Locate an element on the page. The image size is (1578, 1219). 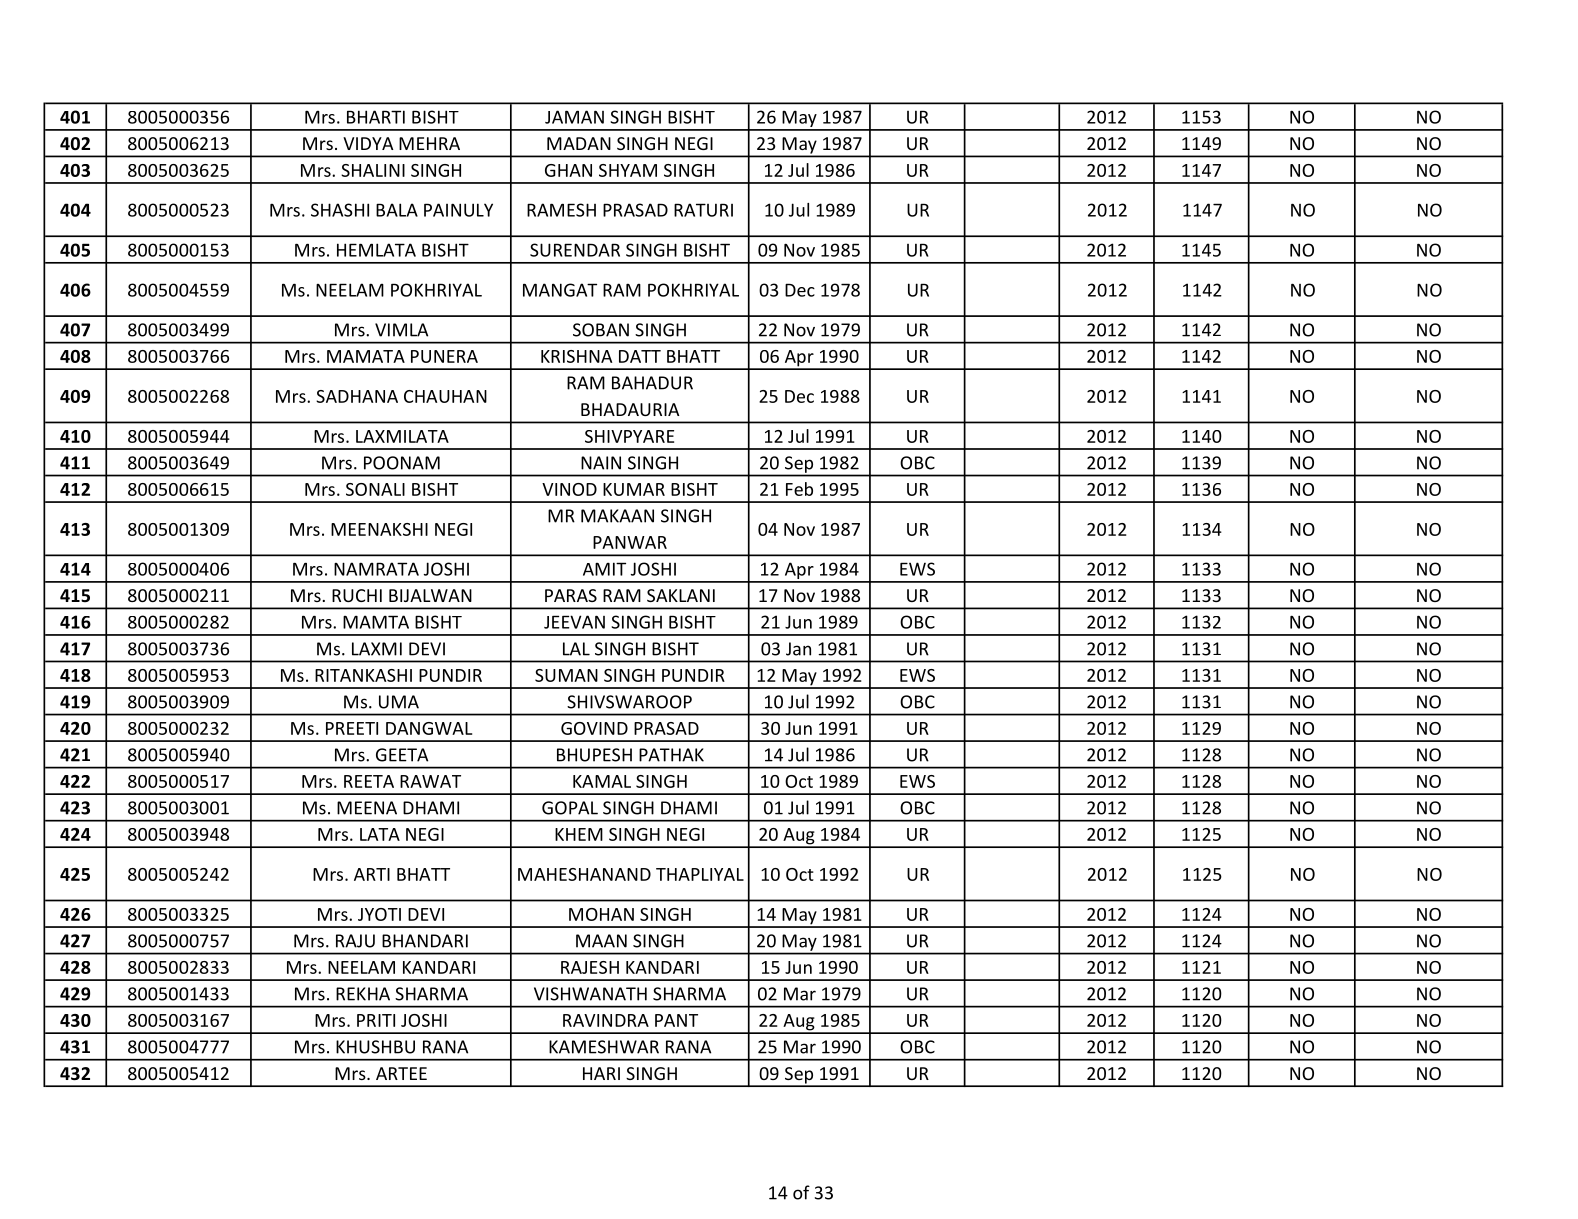
BHANDARI is located at coordinates (425, 941).
